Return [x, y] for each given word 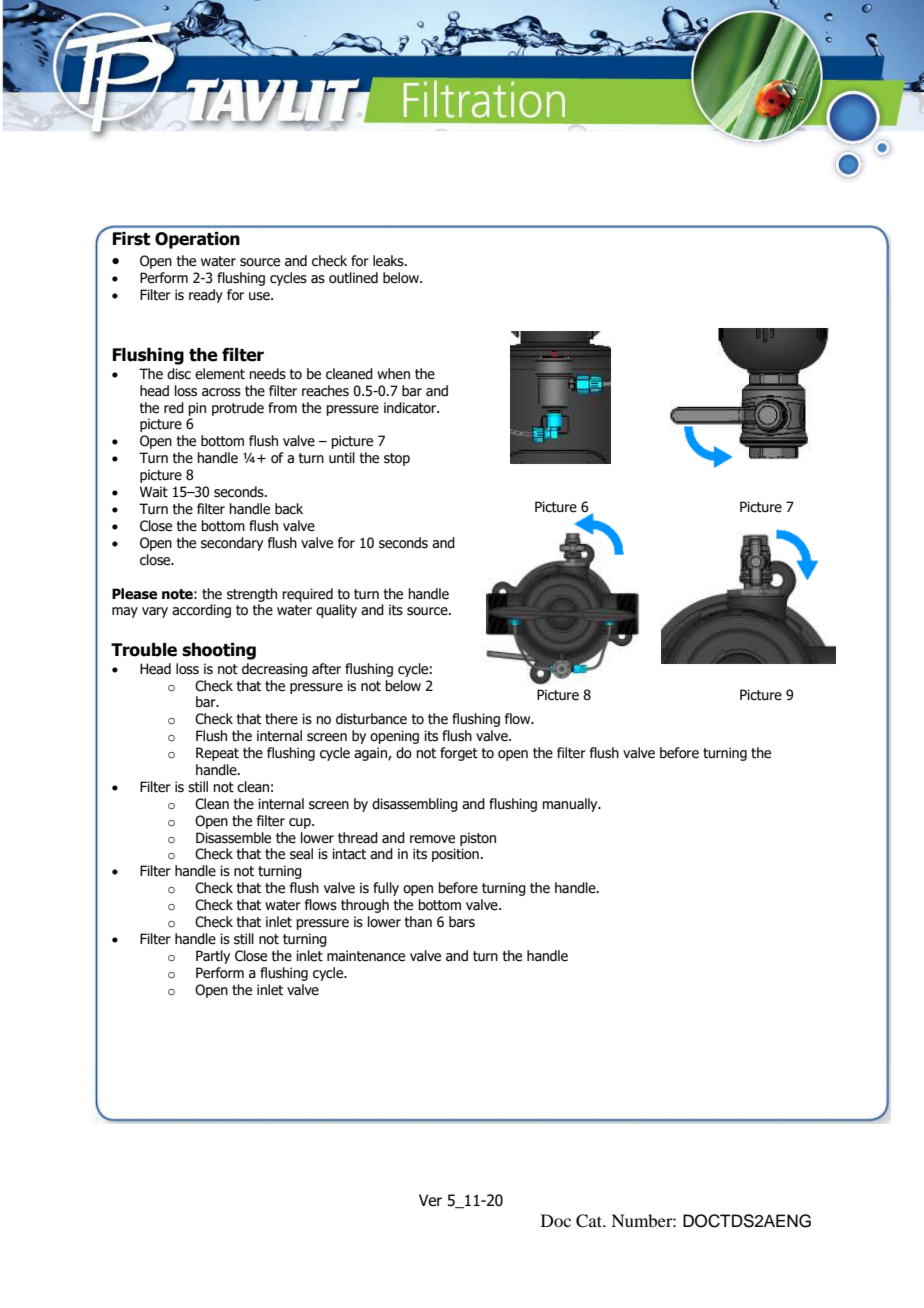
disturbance [371, 719]
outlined [353, 278]
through [365, 906]
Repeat [217, 754]
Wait [154, 491]
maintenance [366, 956]
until [342, 458]
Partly [213, 957]
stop [397, 459]
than [418, 921]
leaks [389, 261]
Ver [430, 1200]
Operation [197, 240]
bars [462, 922]
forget [459, 754]
